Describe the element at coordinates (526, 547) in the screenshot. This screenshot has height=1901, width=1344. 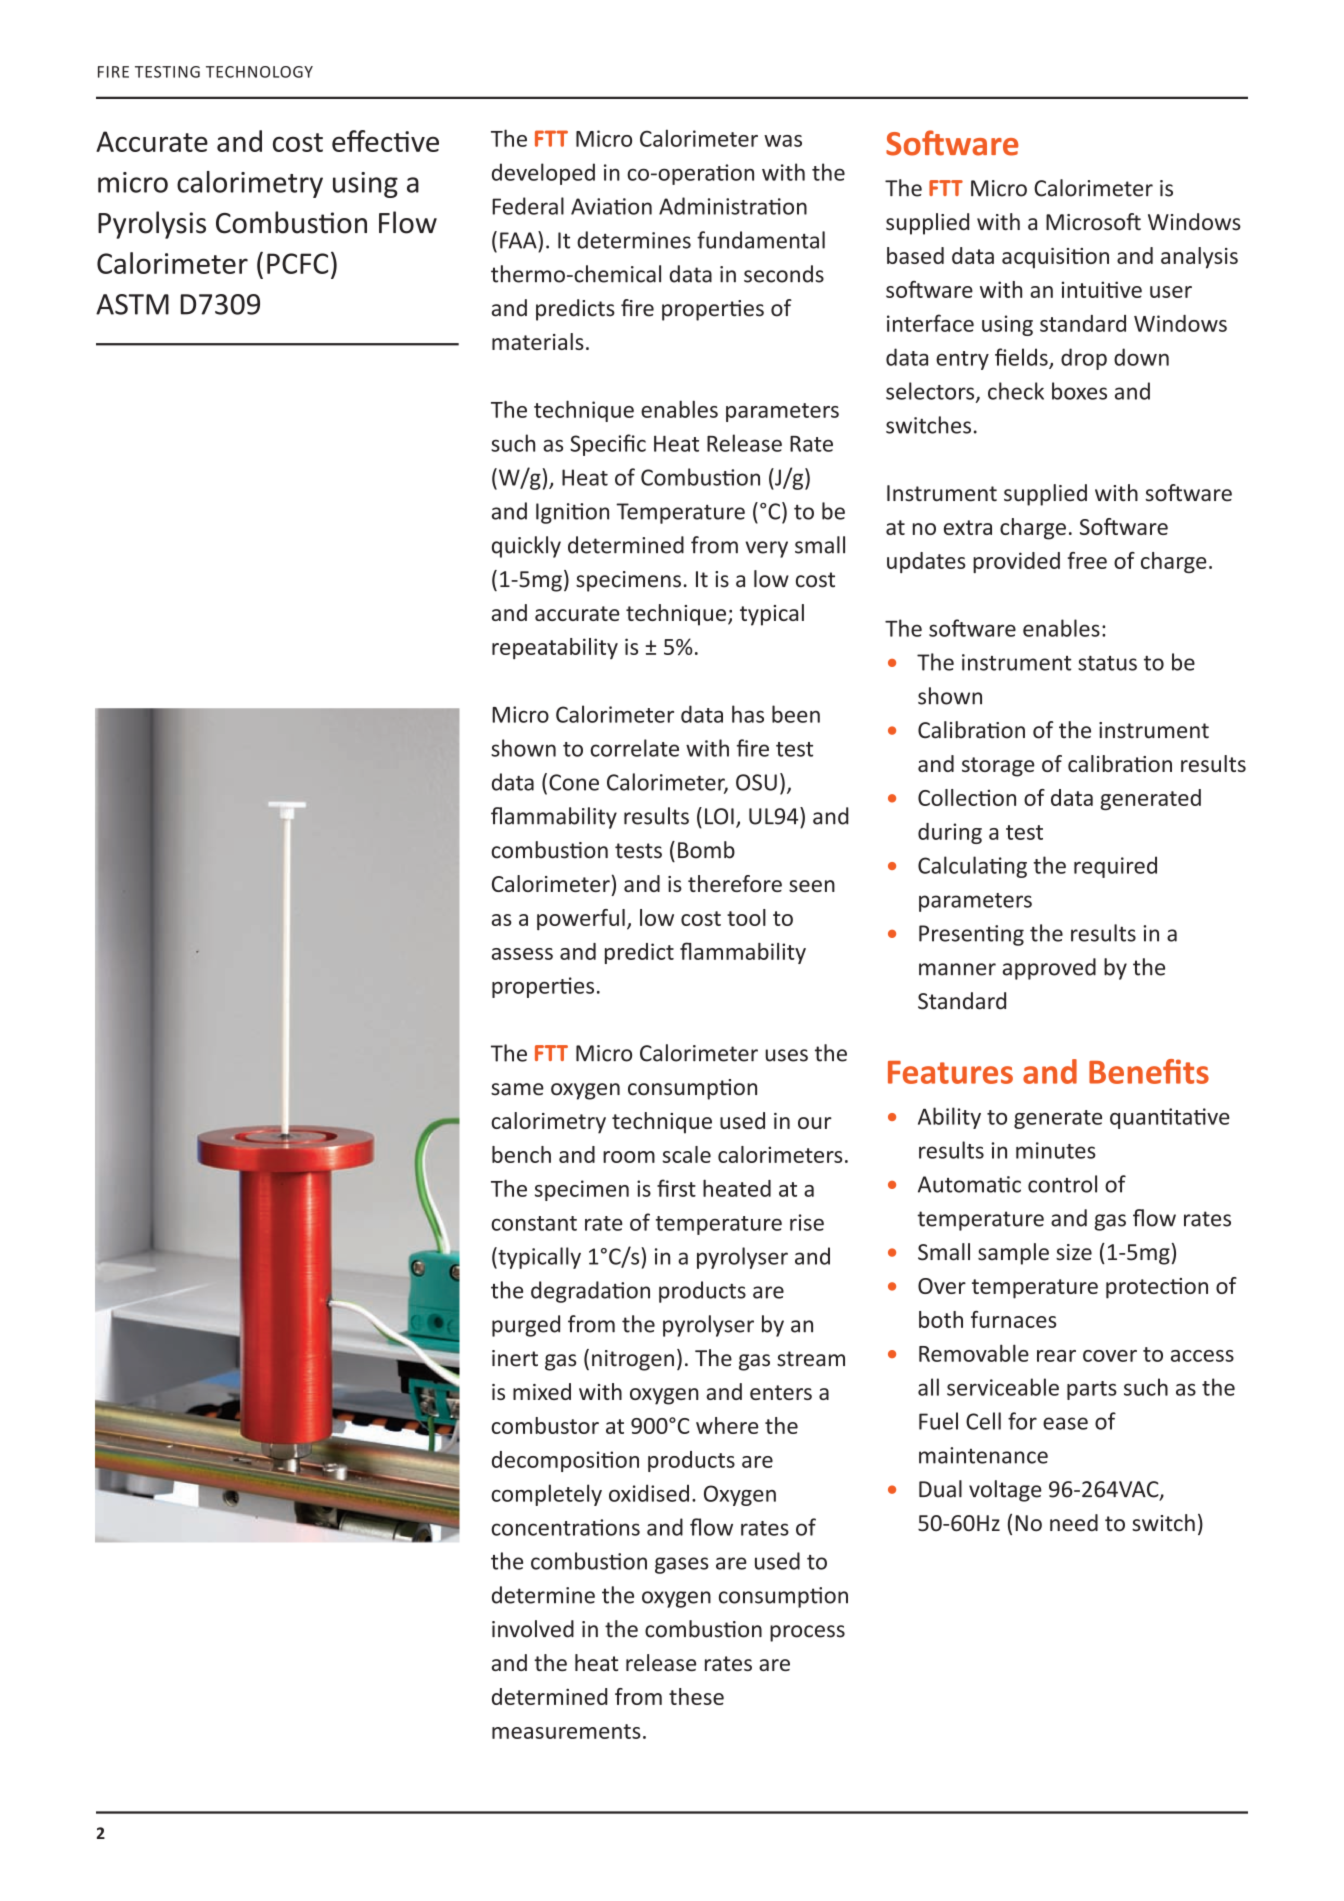
I see `quickly` at that location.
